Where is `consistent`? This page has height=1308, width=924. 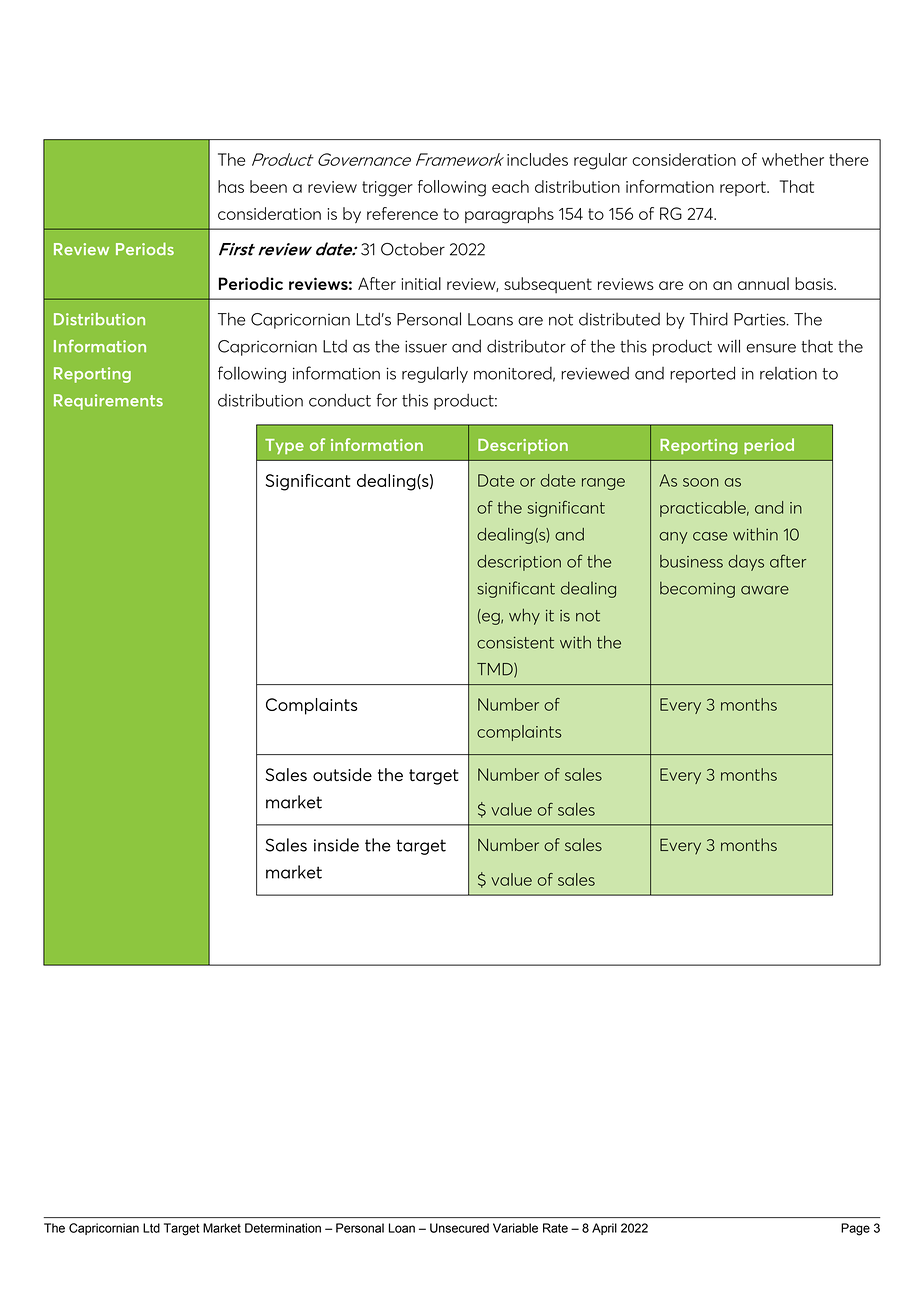
consistent is located at coordinates (515, 643).
